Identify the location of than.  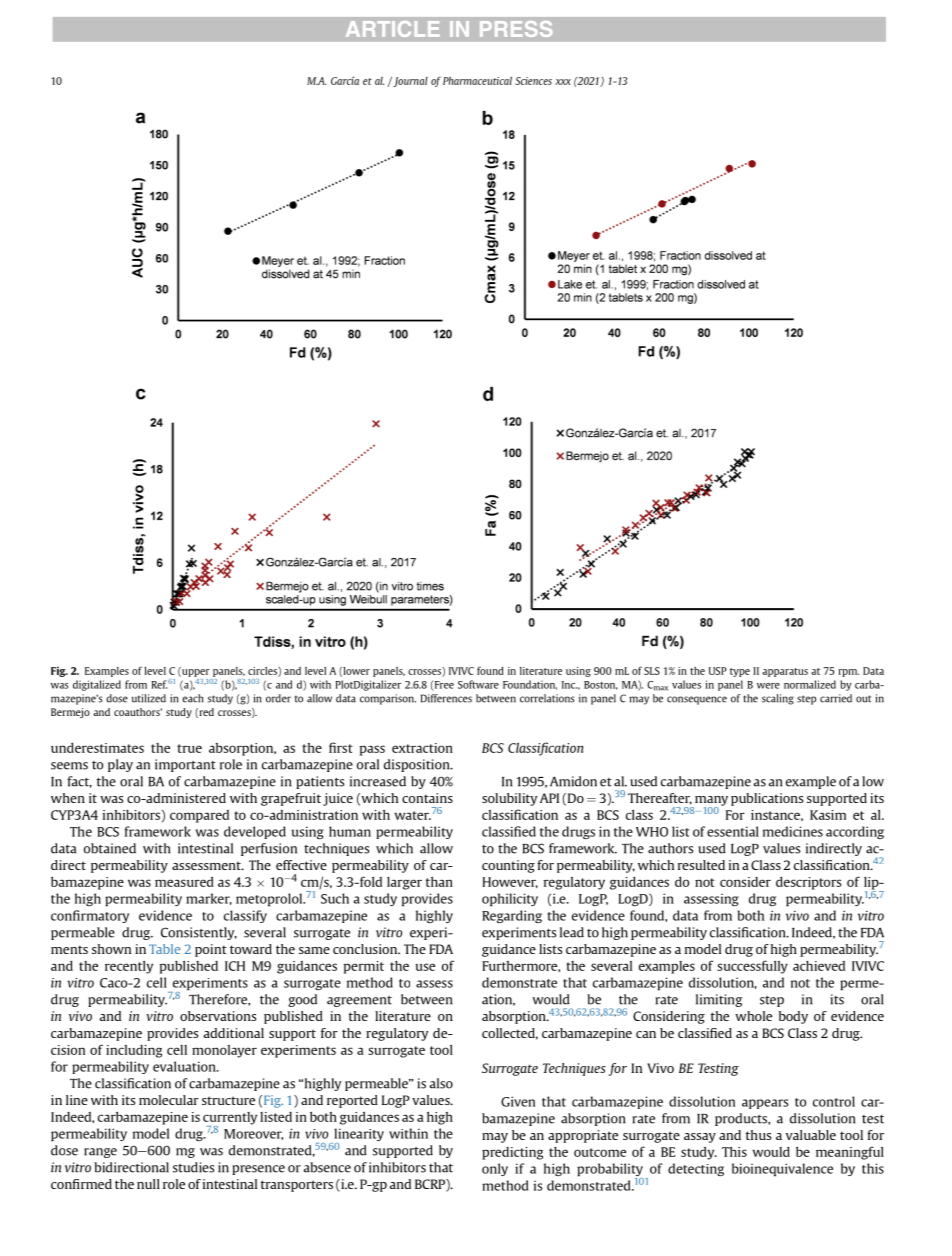
(439, 882).
